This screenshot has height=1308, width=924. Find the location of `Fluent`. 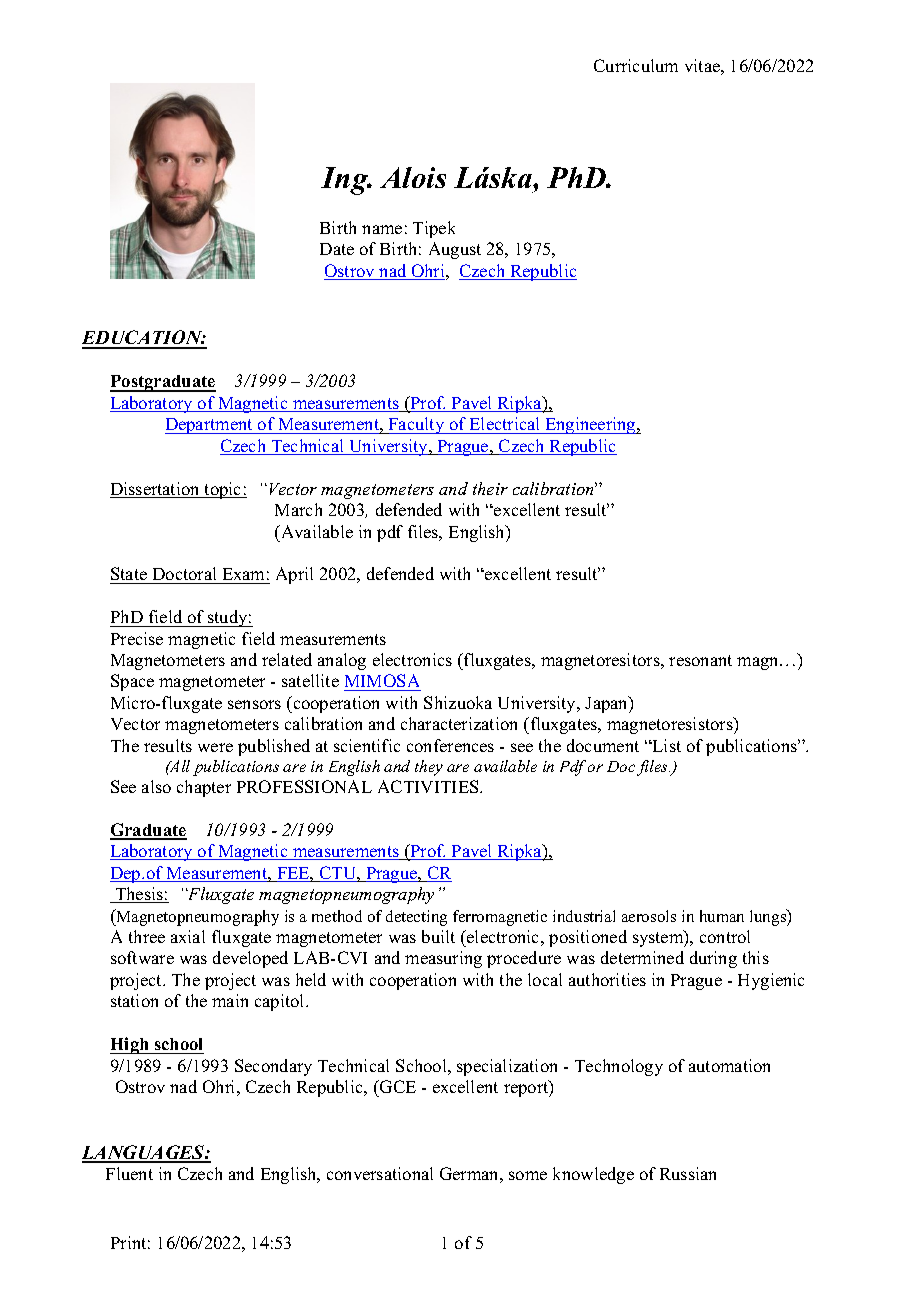

Fluent is located at coordinates (129, 1173).
